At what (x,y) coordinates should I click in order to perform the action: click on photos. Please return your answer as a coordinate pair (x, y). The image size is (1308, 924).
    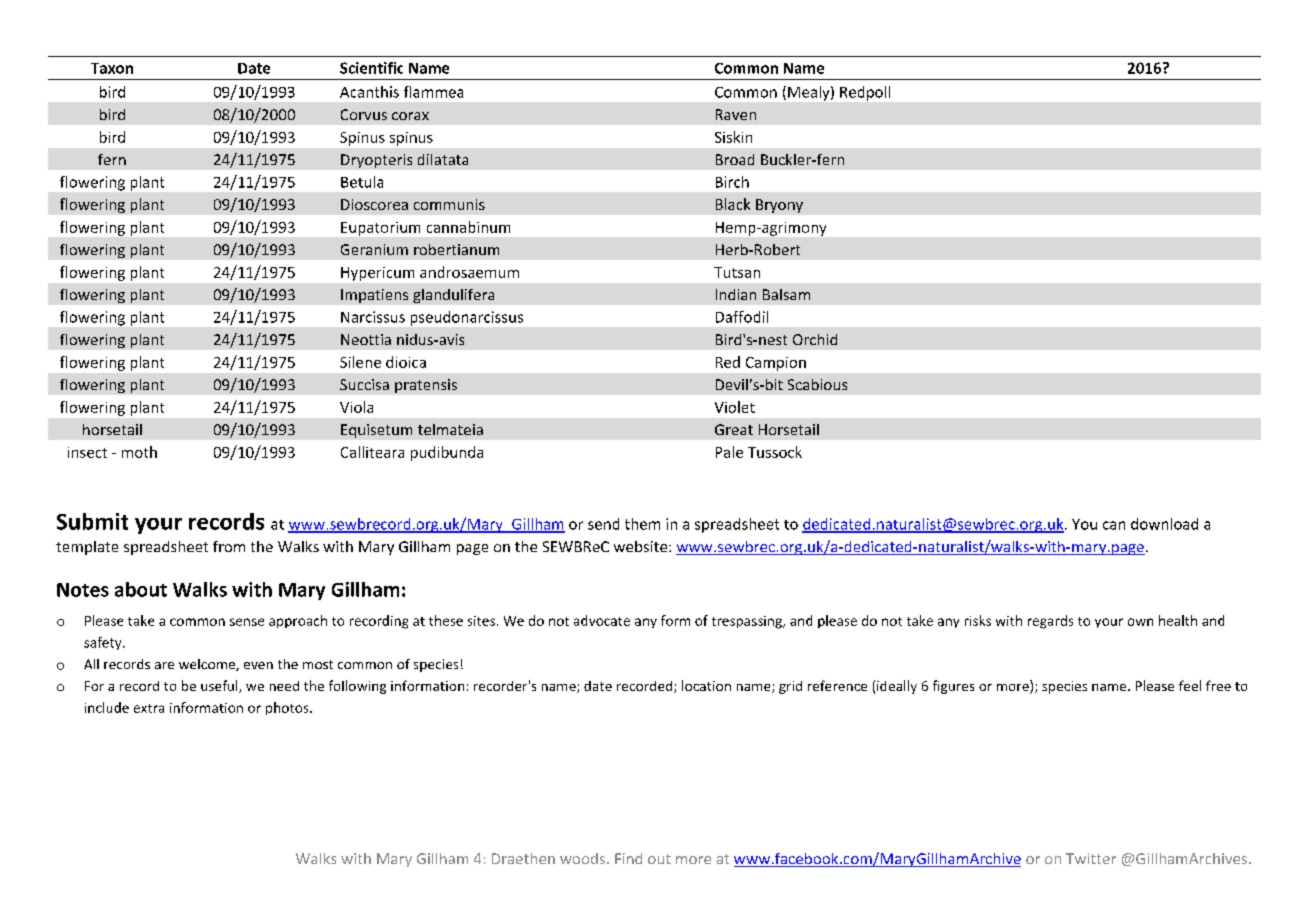
    Looking at the image, I should click on (288, 708).
